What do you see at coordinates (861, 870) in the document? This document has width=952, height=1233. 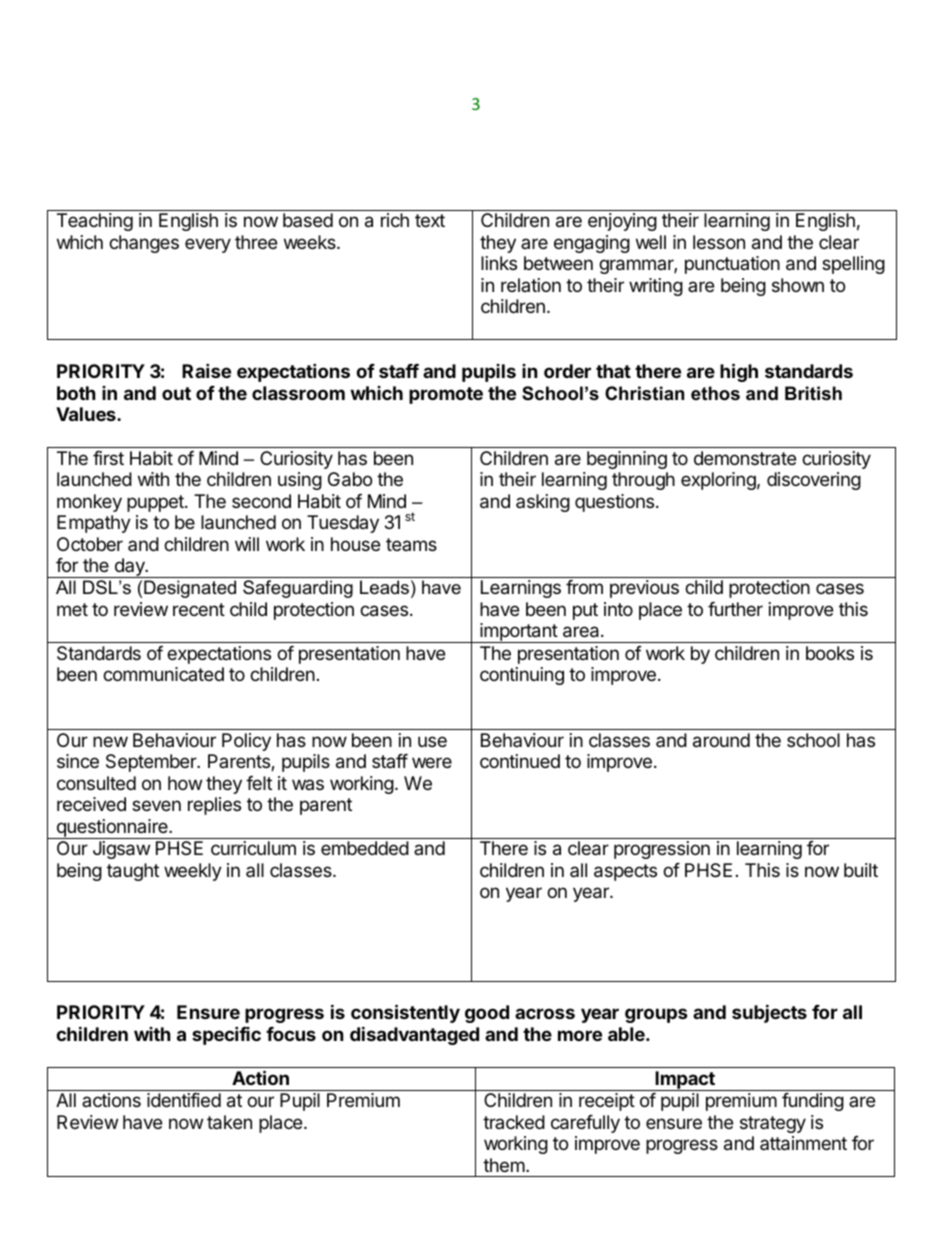 I see `built` at bounding box center [861, 870].
